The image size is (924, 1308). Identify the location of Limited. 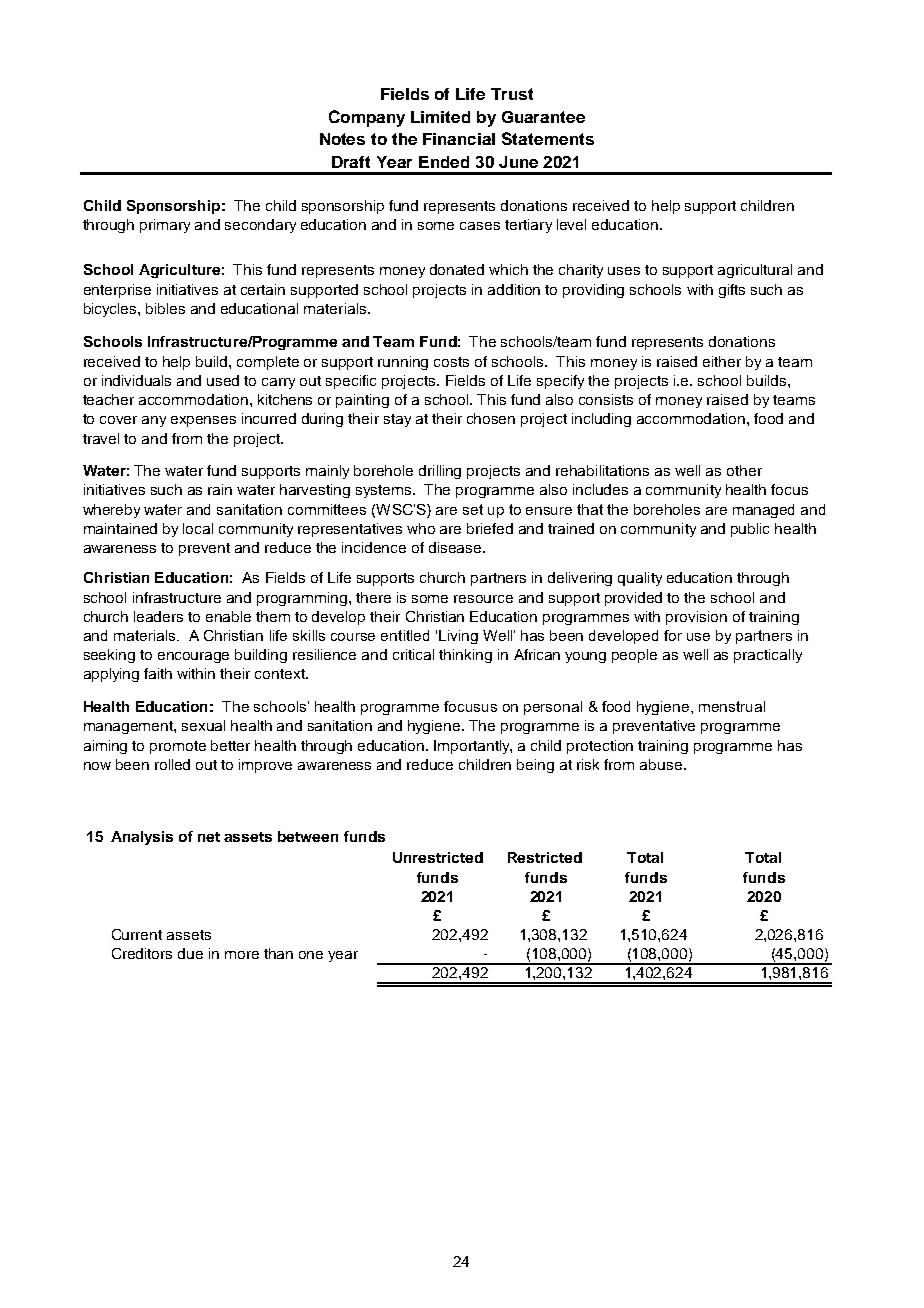
(440, 117).
